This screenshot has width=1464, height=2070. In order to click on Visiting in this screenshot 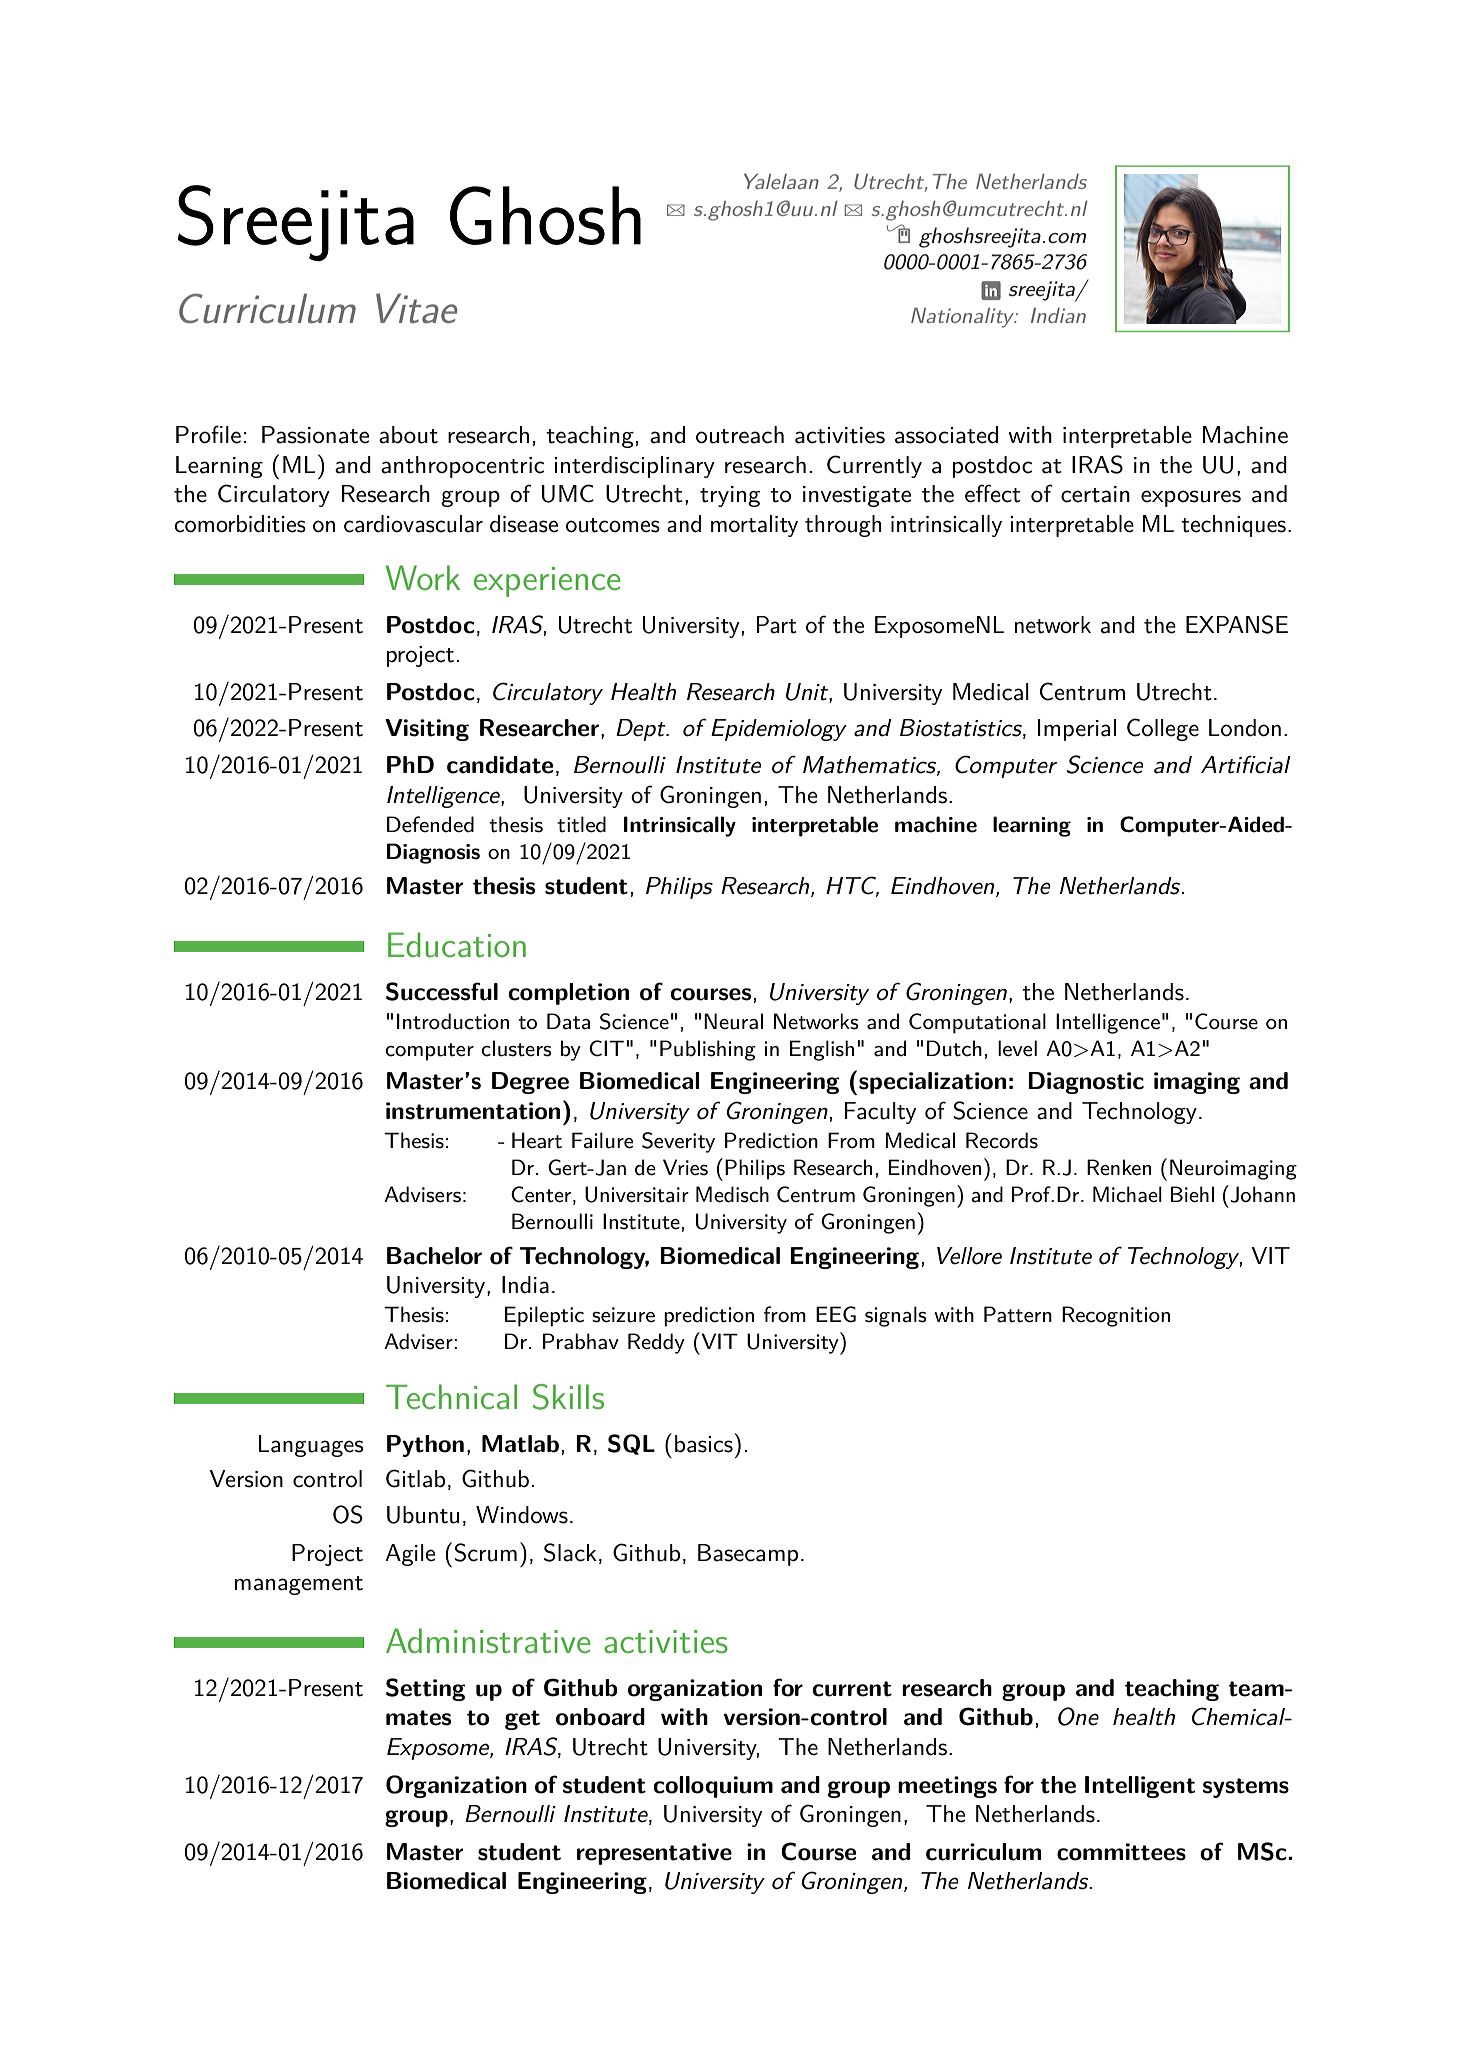, I will do `click(427, 730)`.
